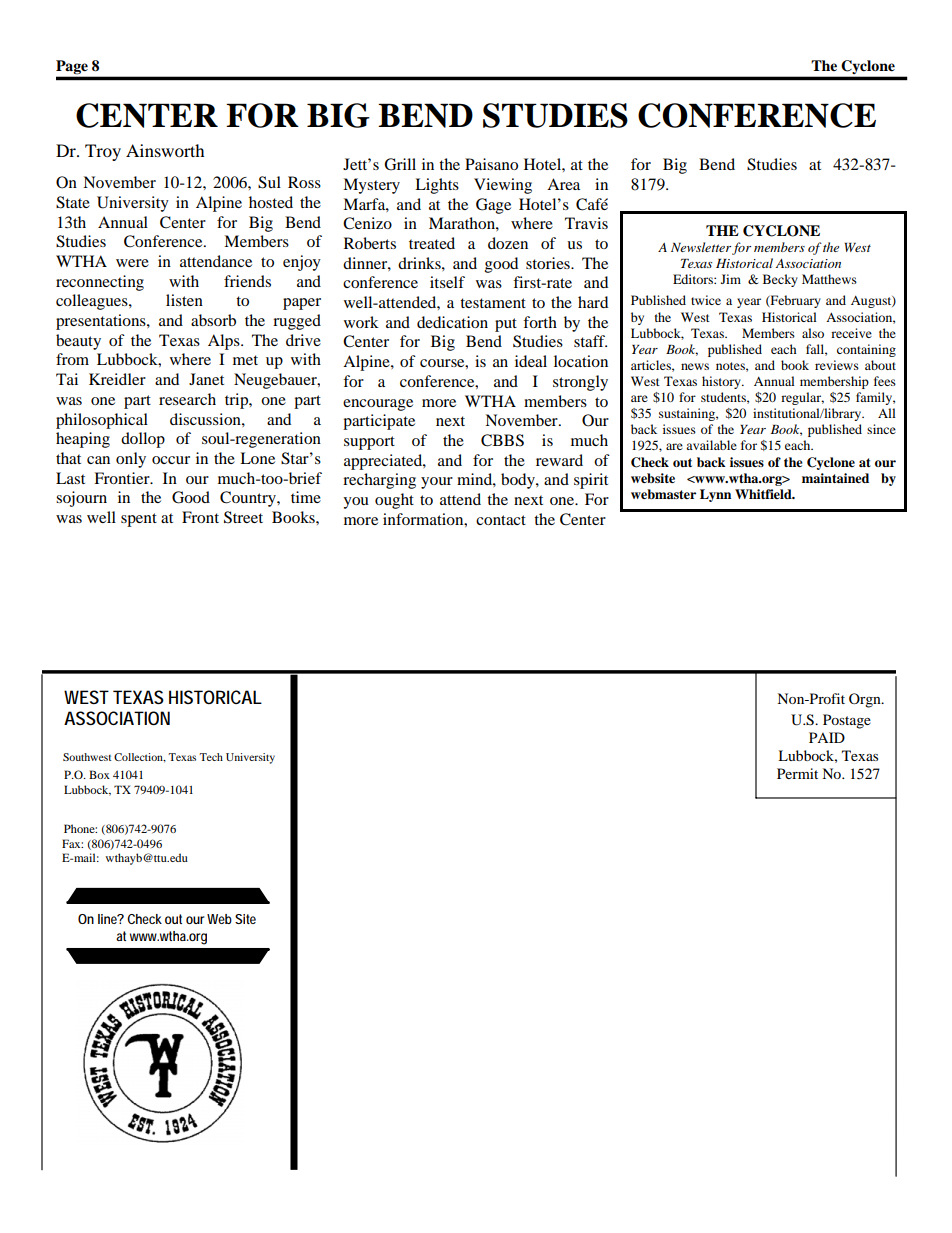  Describe the element at coordinates (378, 405) in the screenshot. I see `encourage` at that location.
